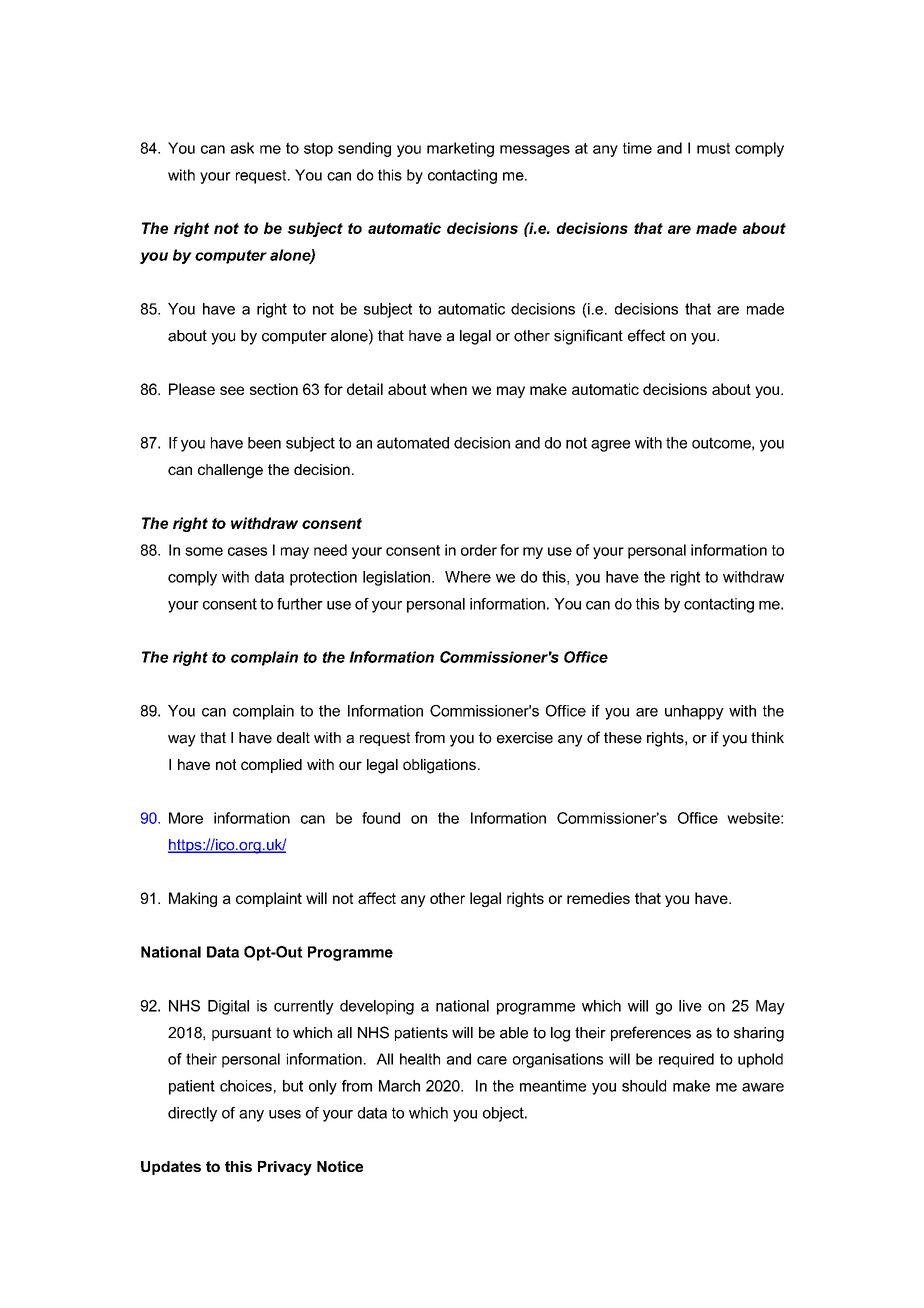  I want to click on marketing, so click(460, 149).
